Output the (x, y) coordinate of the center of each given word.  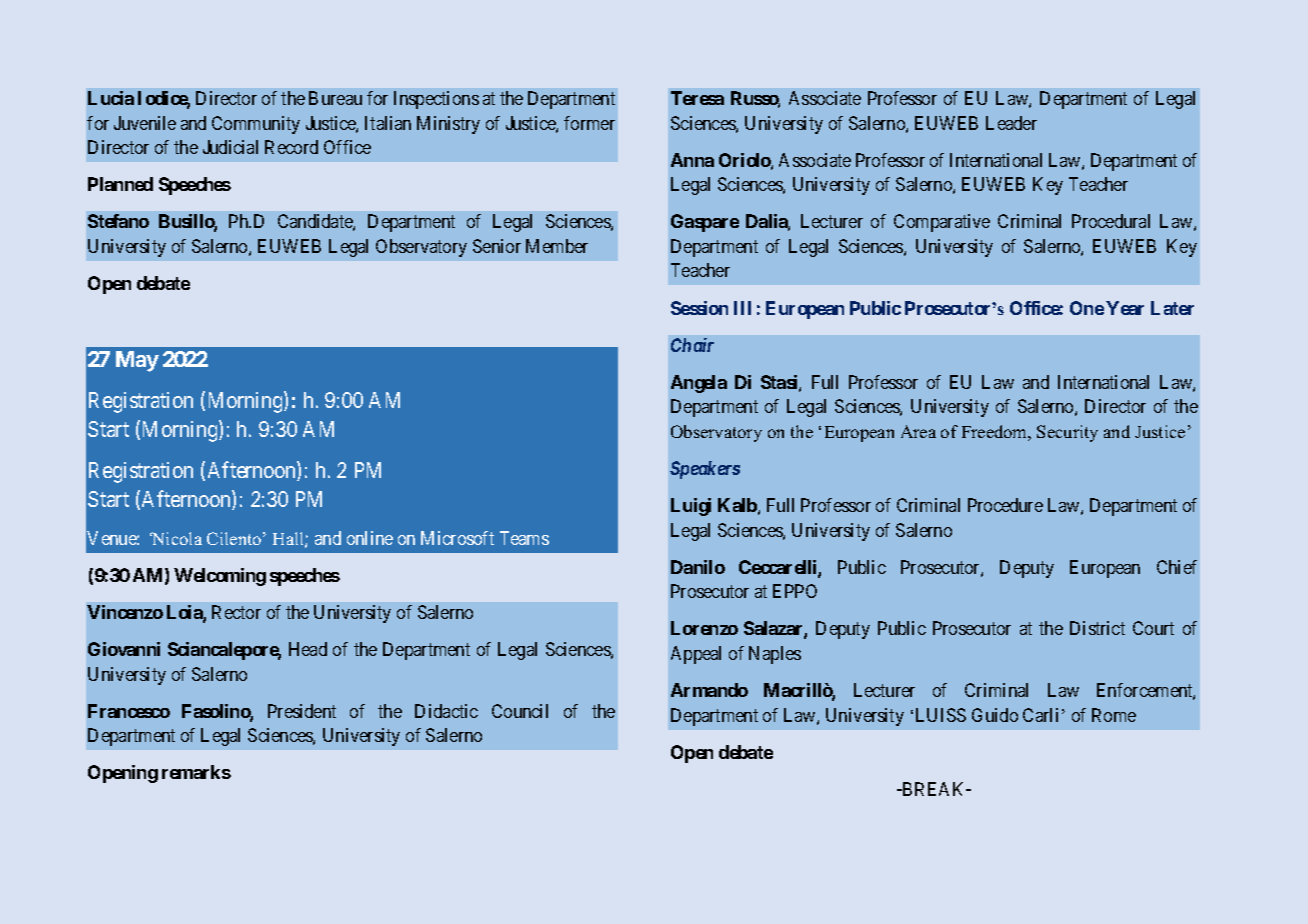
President (302, 711)
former (589, 123)
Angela (699, 384)
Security (1067, 433)
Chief (1177, 567)
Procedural (1111, 221)
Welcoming (220, 577)
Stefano (118, 221)
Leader (1011, 123)
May (137, 361)
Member (557, 246)
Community (256, 125)
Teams (524, 538)
